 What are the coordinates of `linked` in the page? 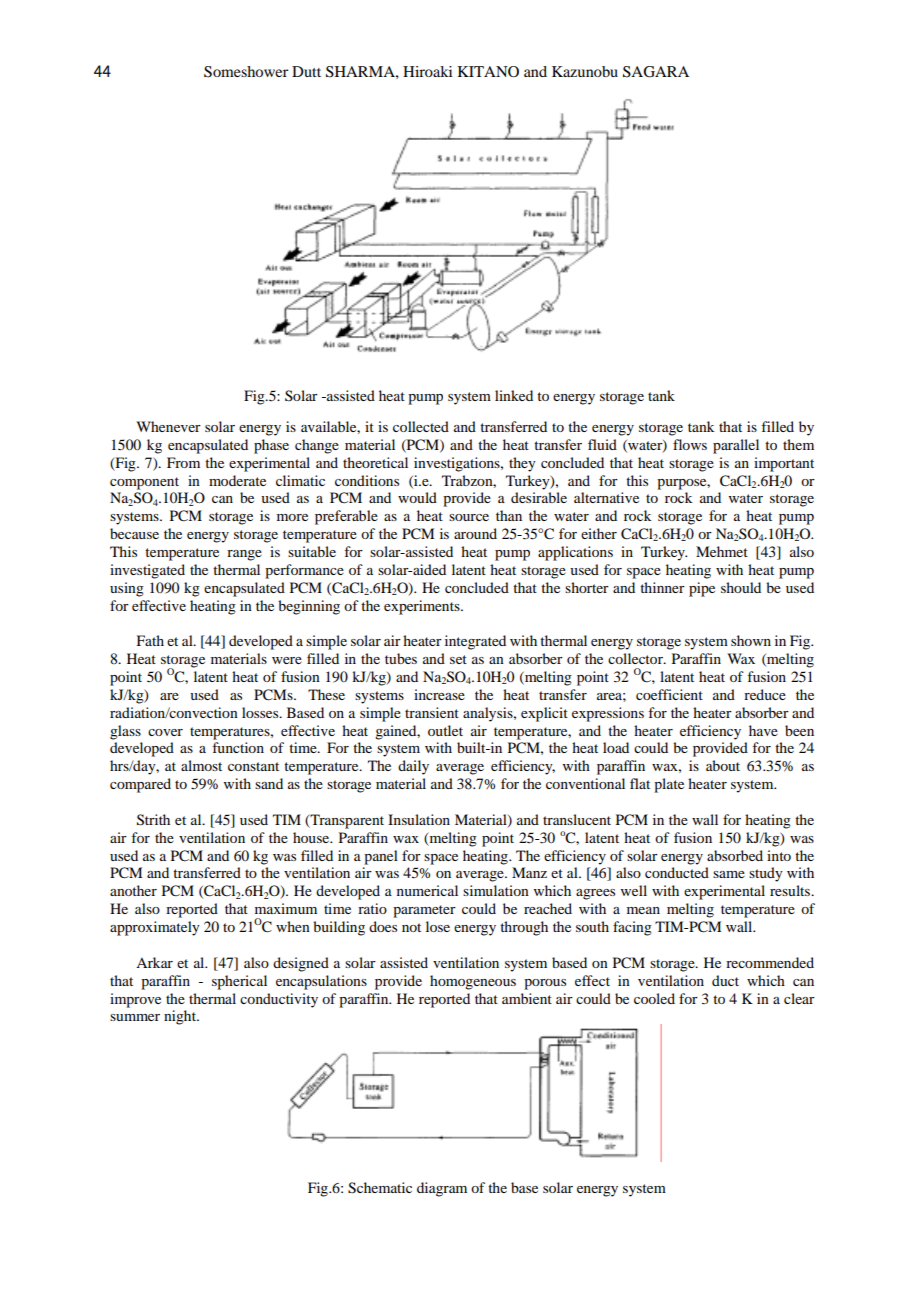 It's located at (514, 395).
